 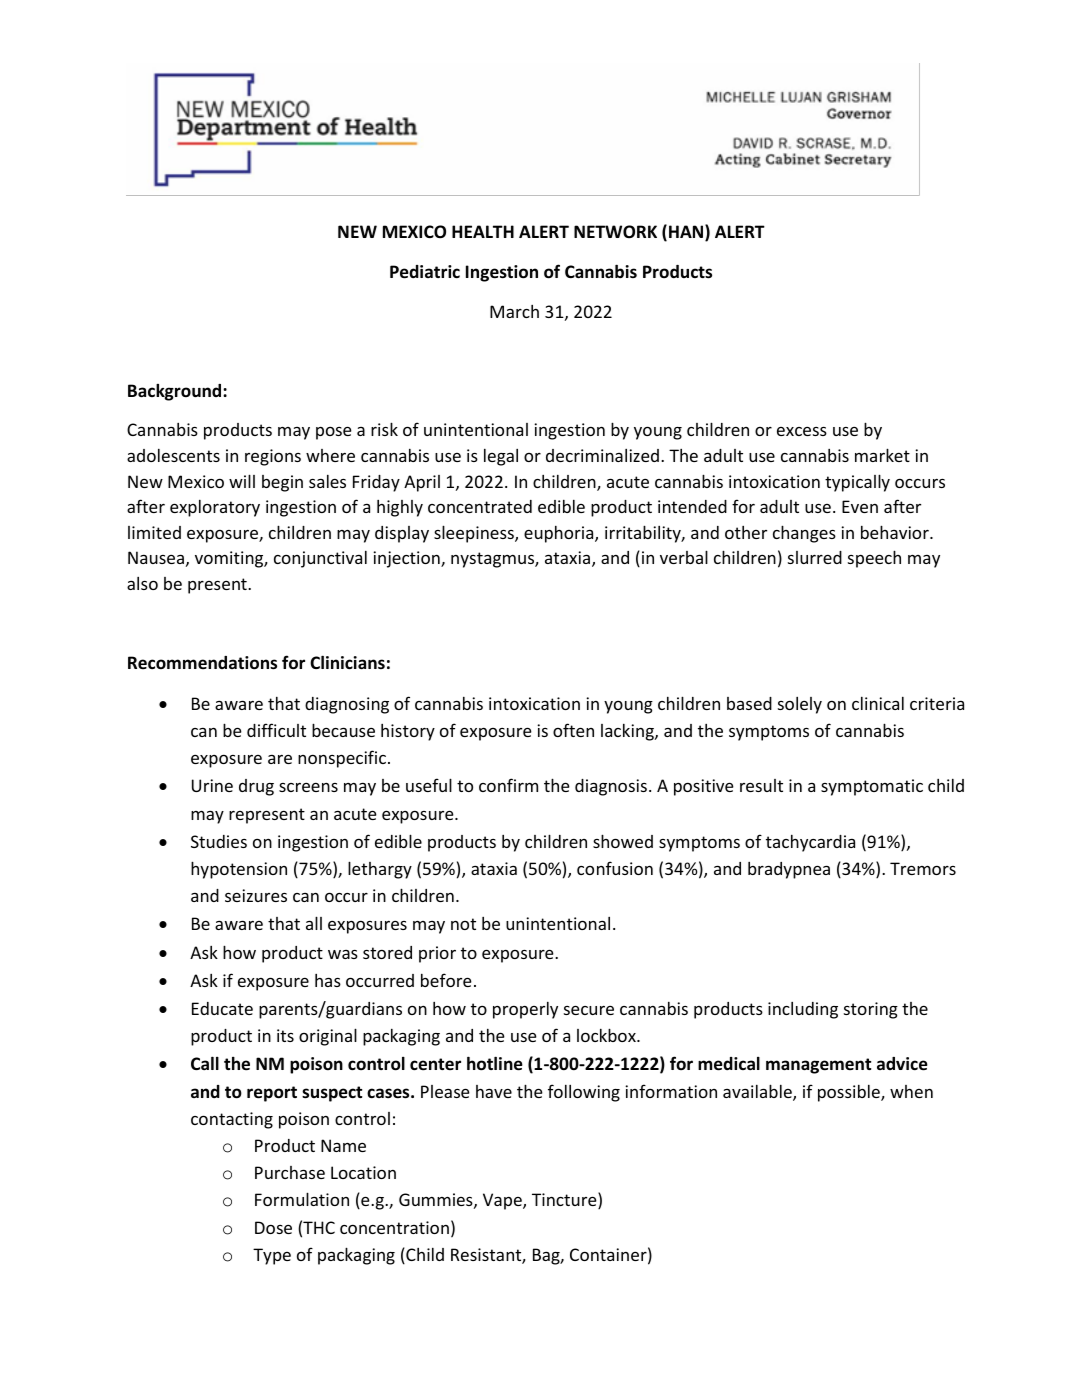 What do you see at coordinates (573, 730) in the screenshot?
I see `often` at bounding box center [573, 730].
